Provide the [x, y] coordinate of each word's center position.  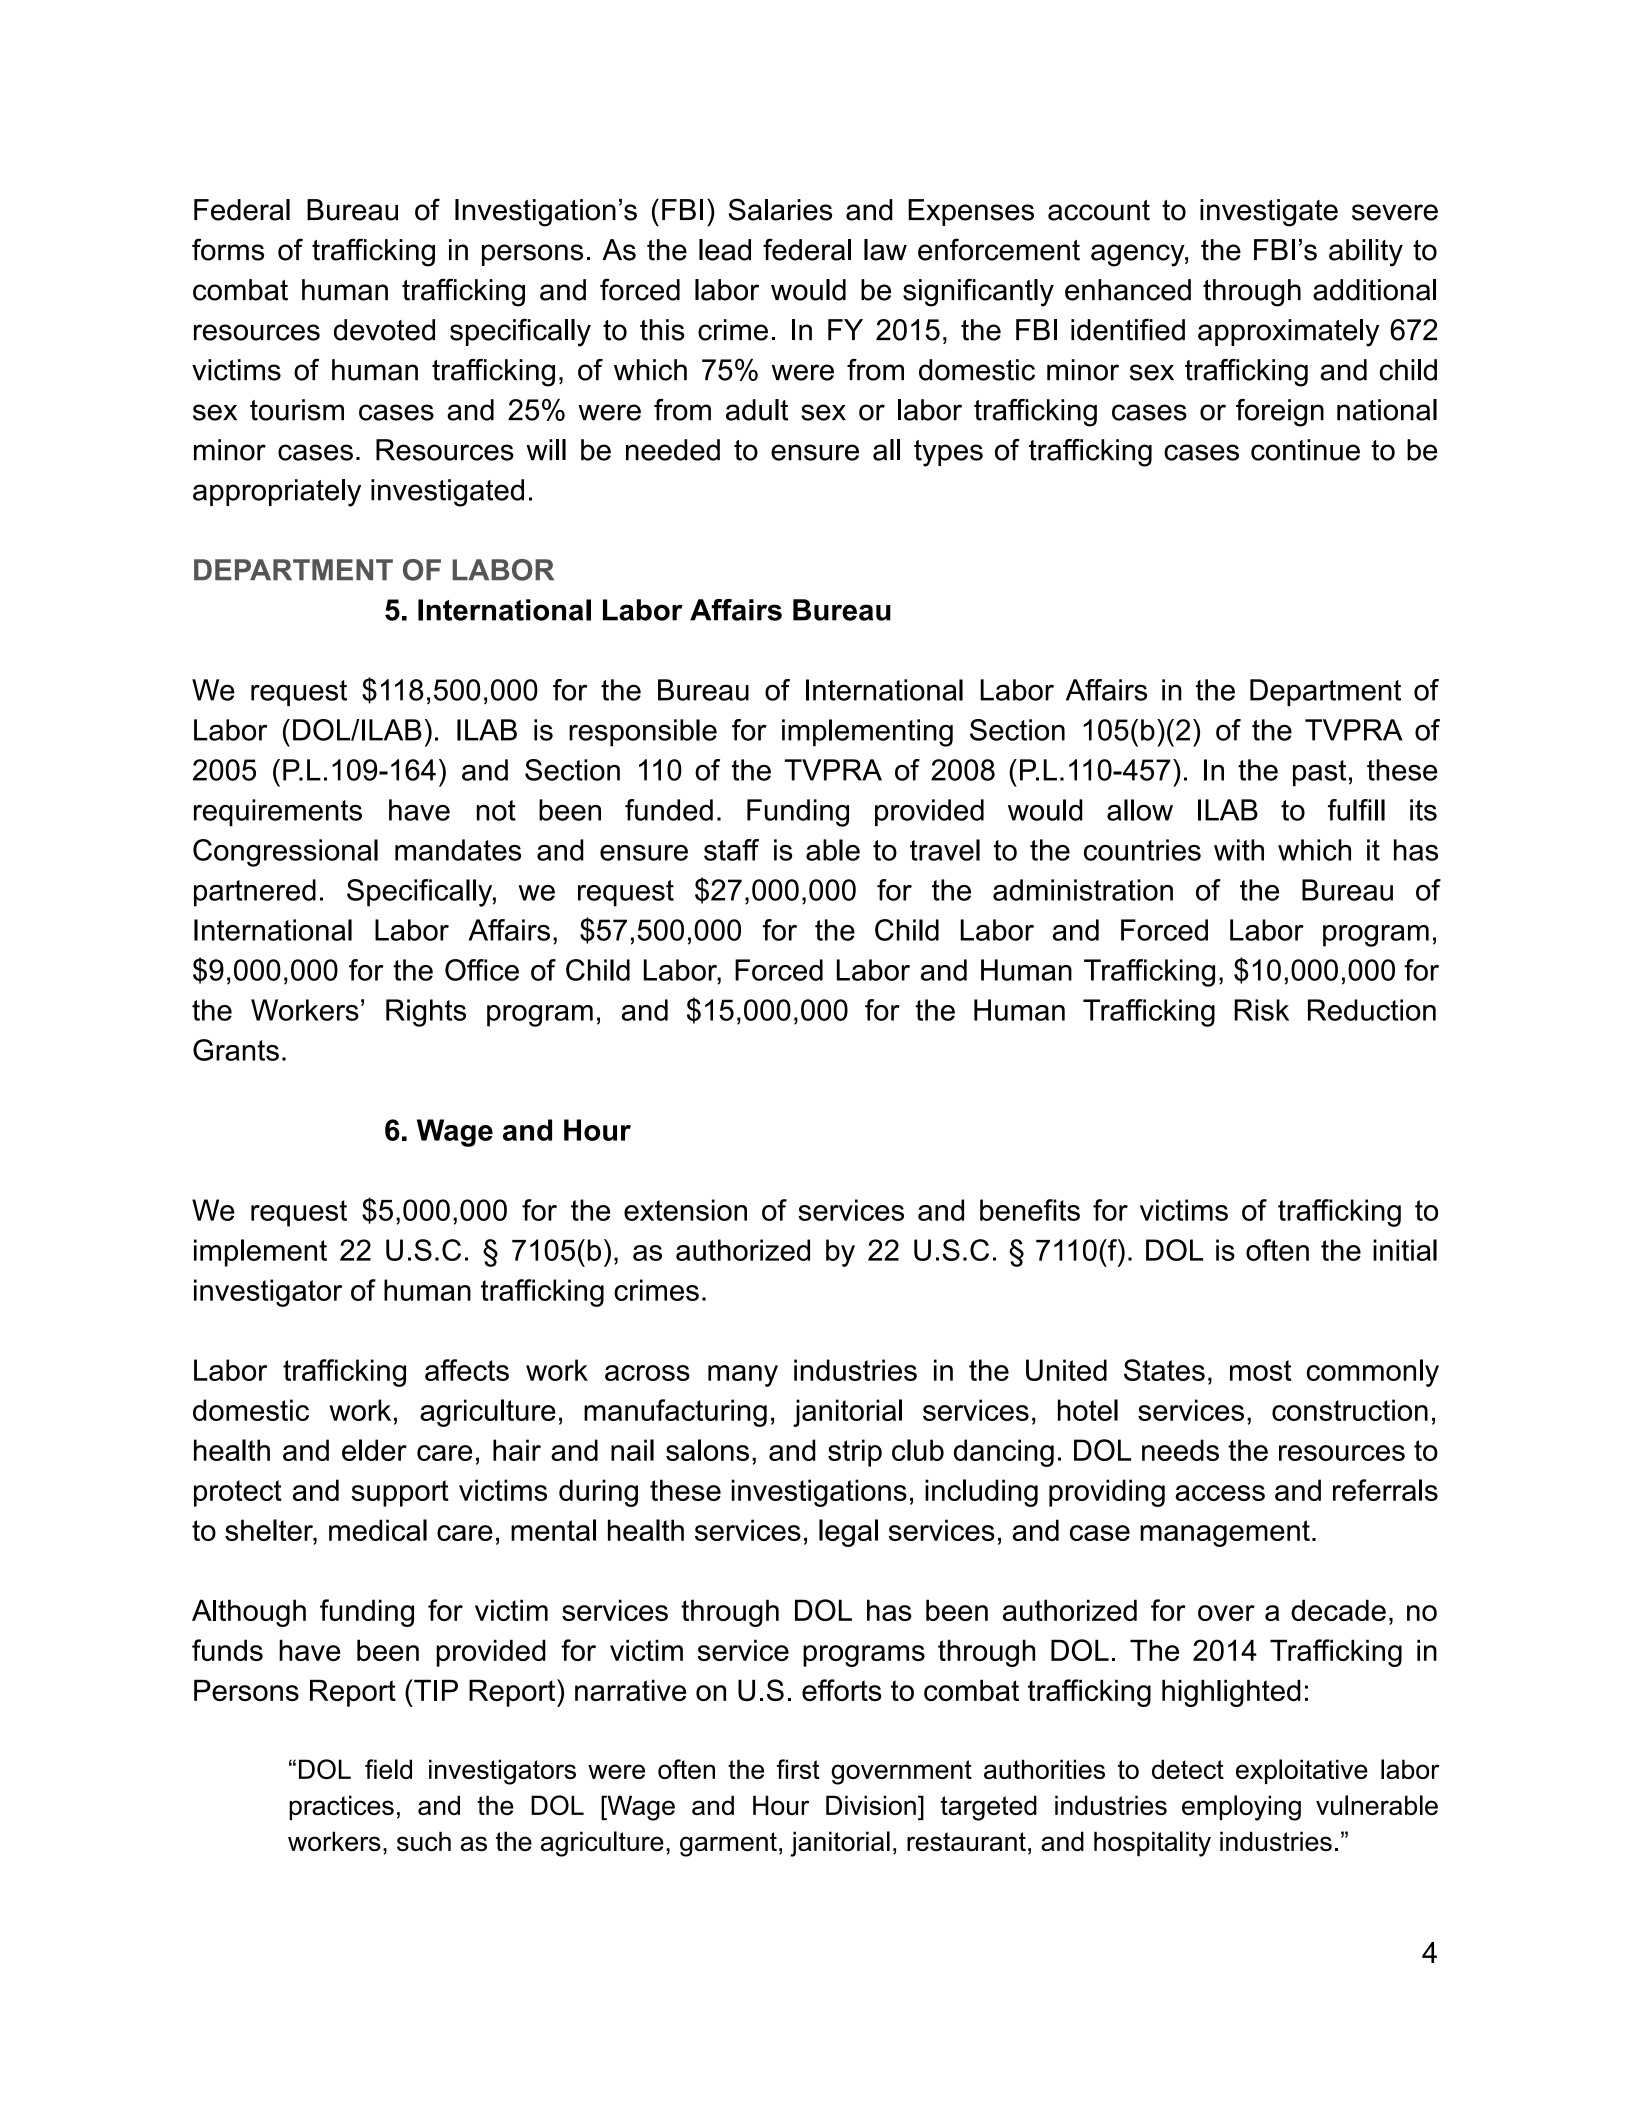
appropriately [277, 493]
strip [855, 1453]
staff [731, 850]
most [1261, 1370]
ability [1366, 253]
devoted [384, 330]
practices [341, 1807]
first [798, 1769]
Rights [426, 1013]
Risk [1261, 1010]
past [1319, 773]
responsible [643, 732]
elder [374, 1450]
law [885, 250]
